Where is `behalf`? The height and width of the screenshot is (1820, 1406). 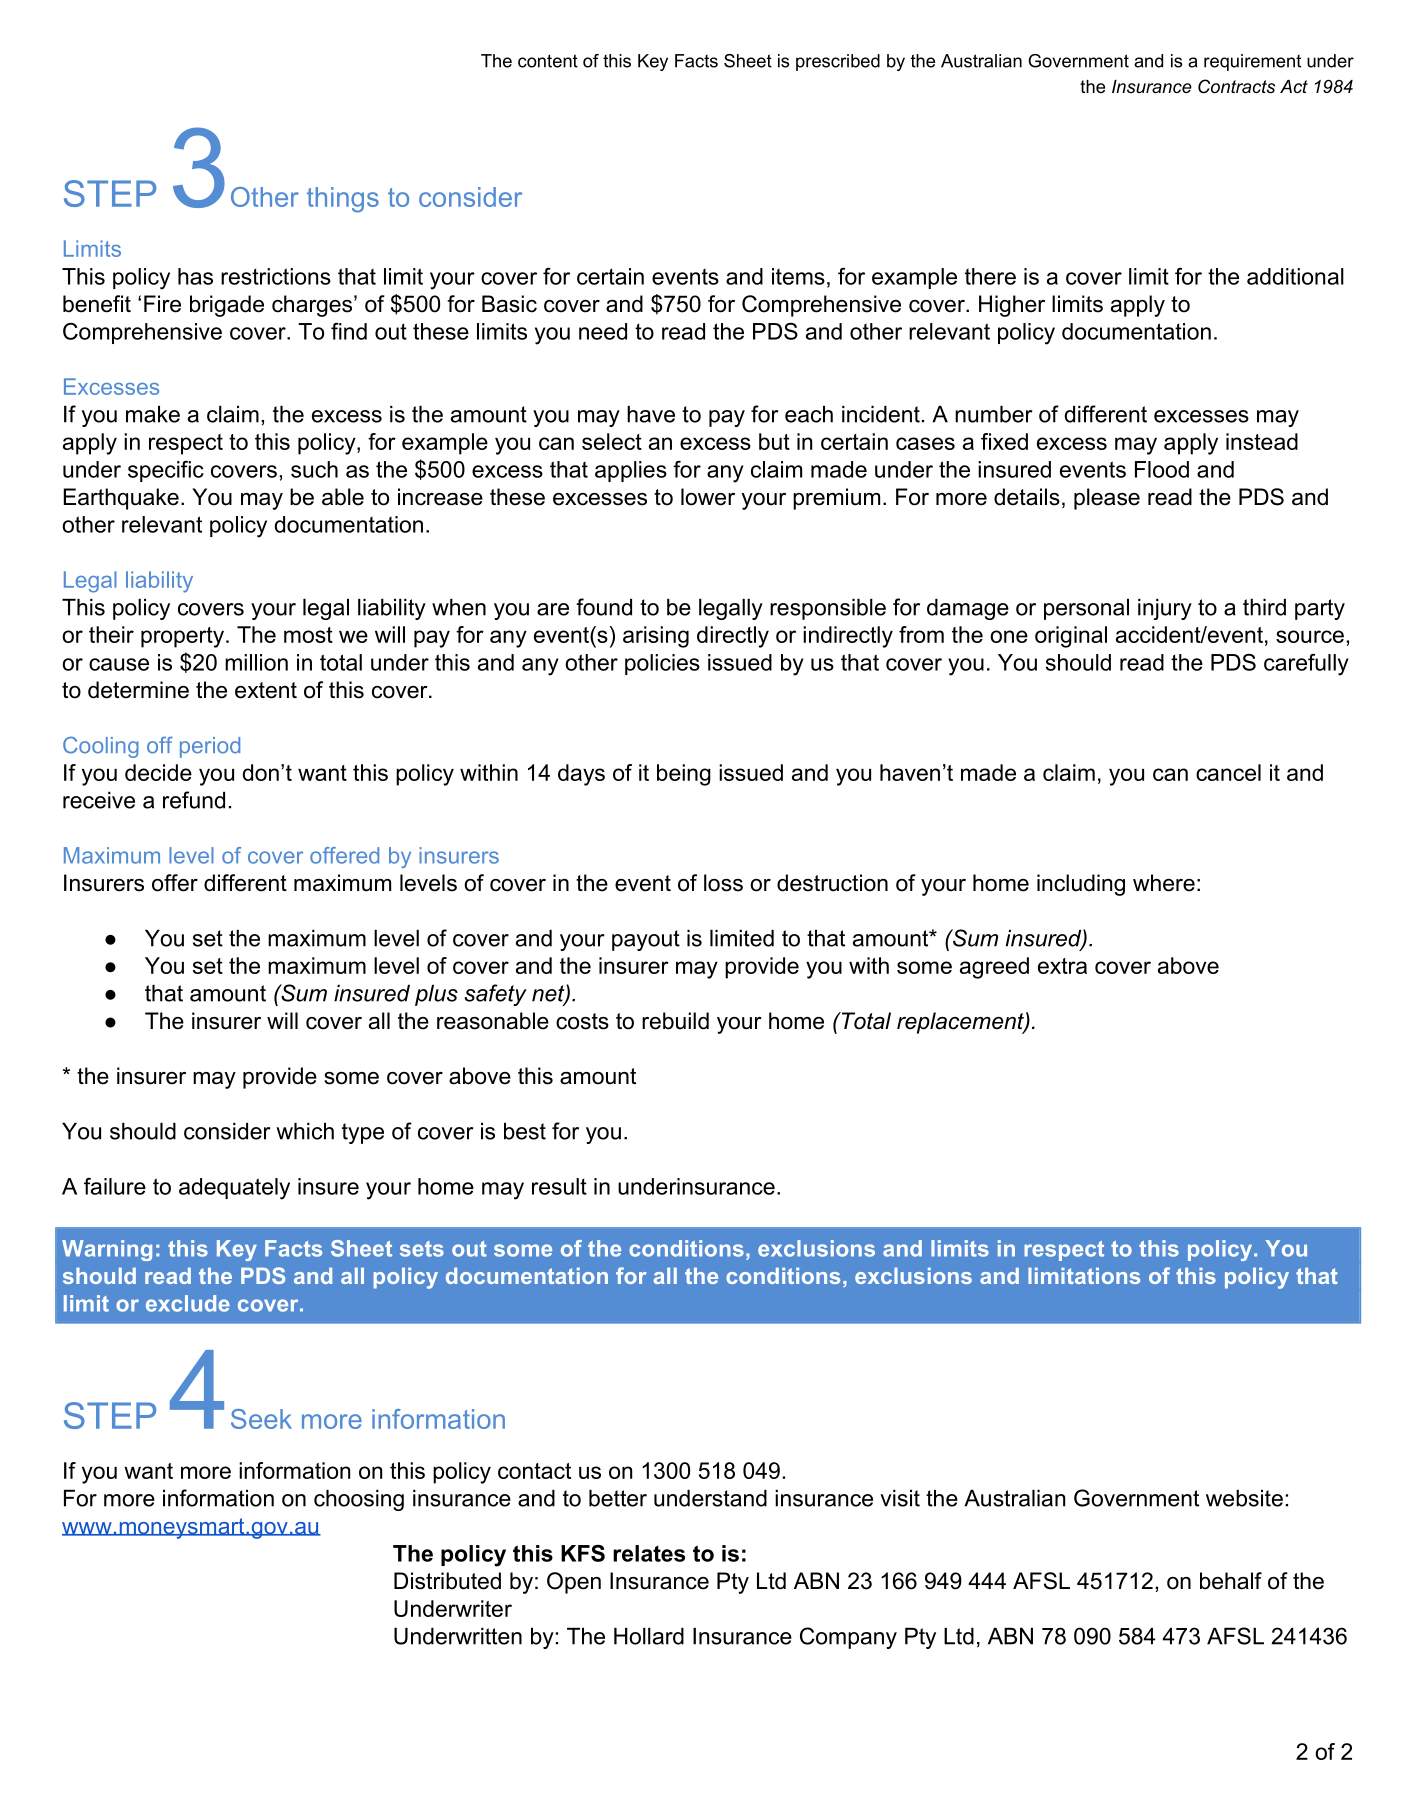
behalf is located at coordinates (1231, 1581).
